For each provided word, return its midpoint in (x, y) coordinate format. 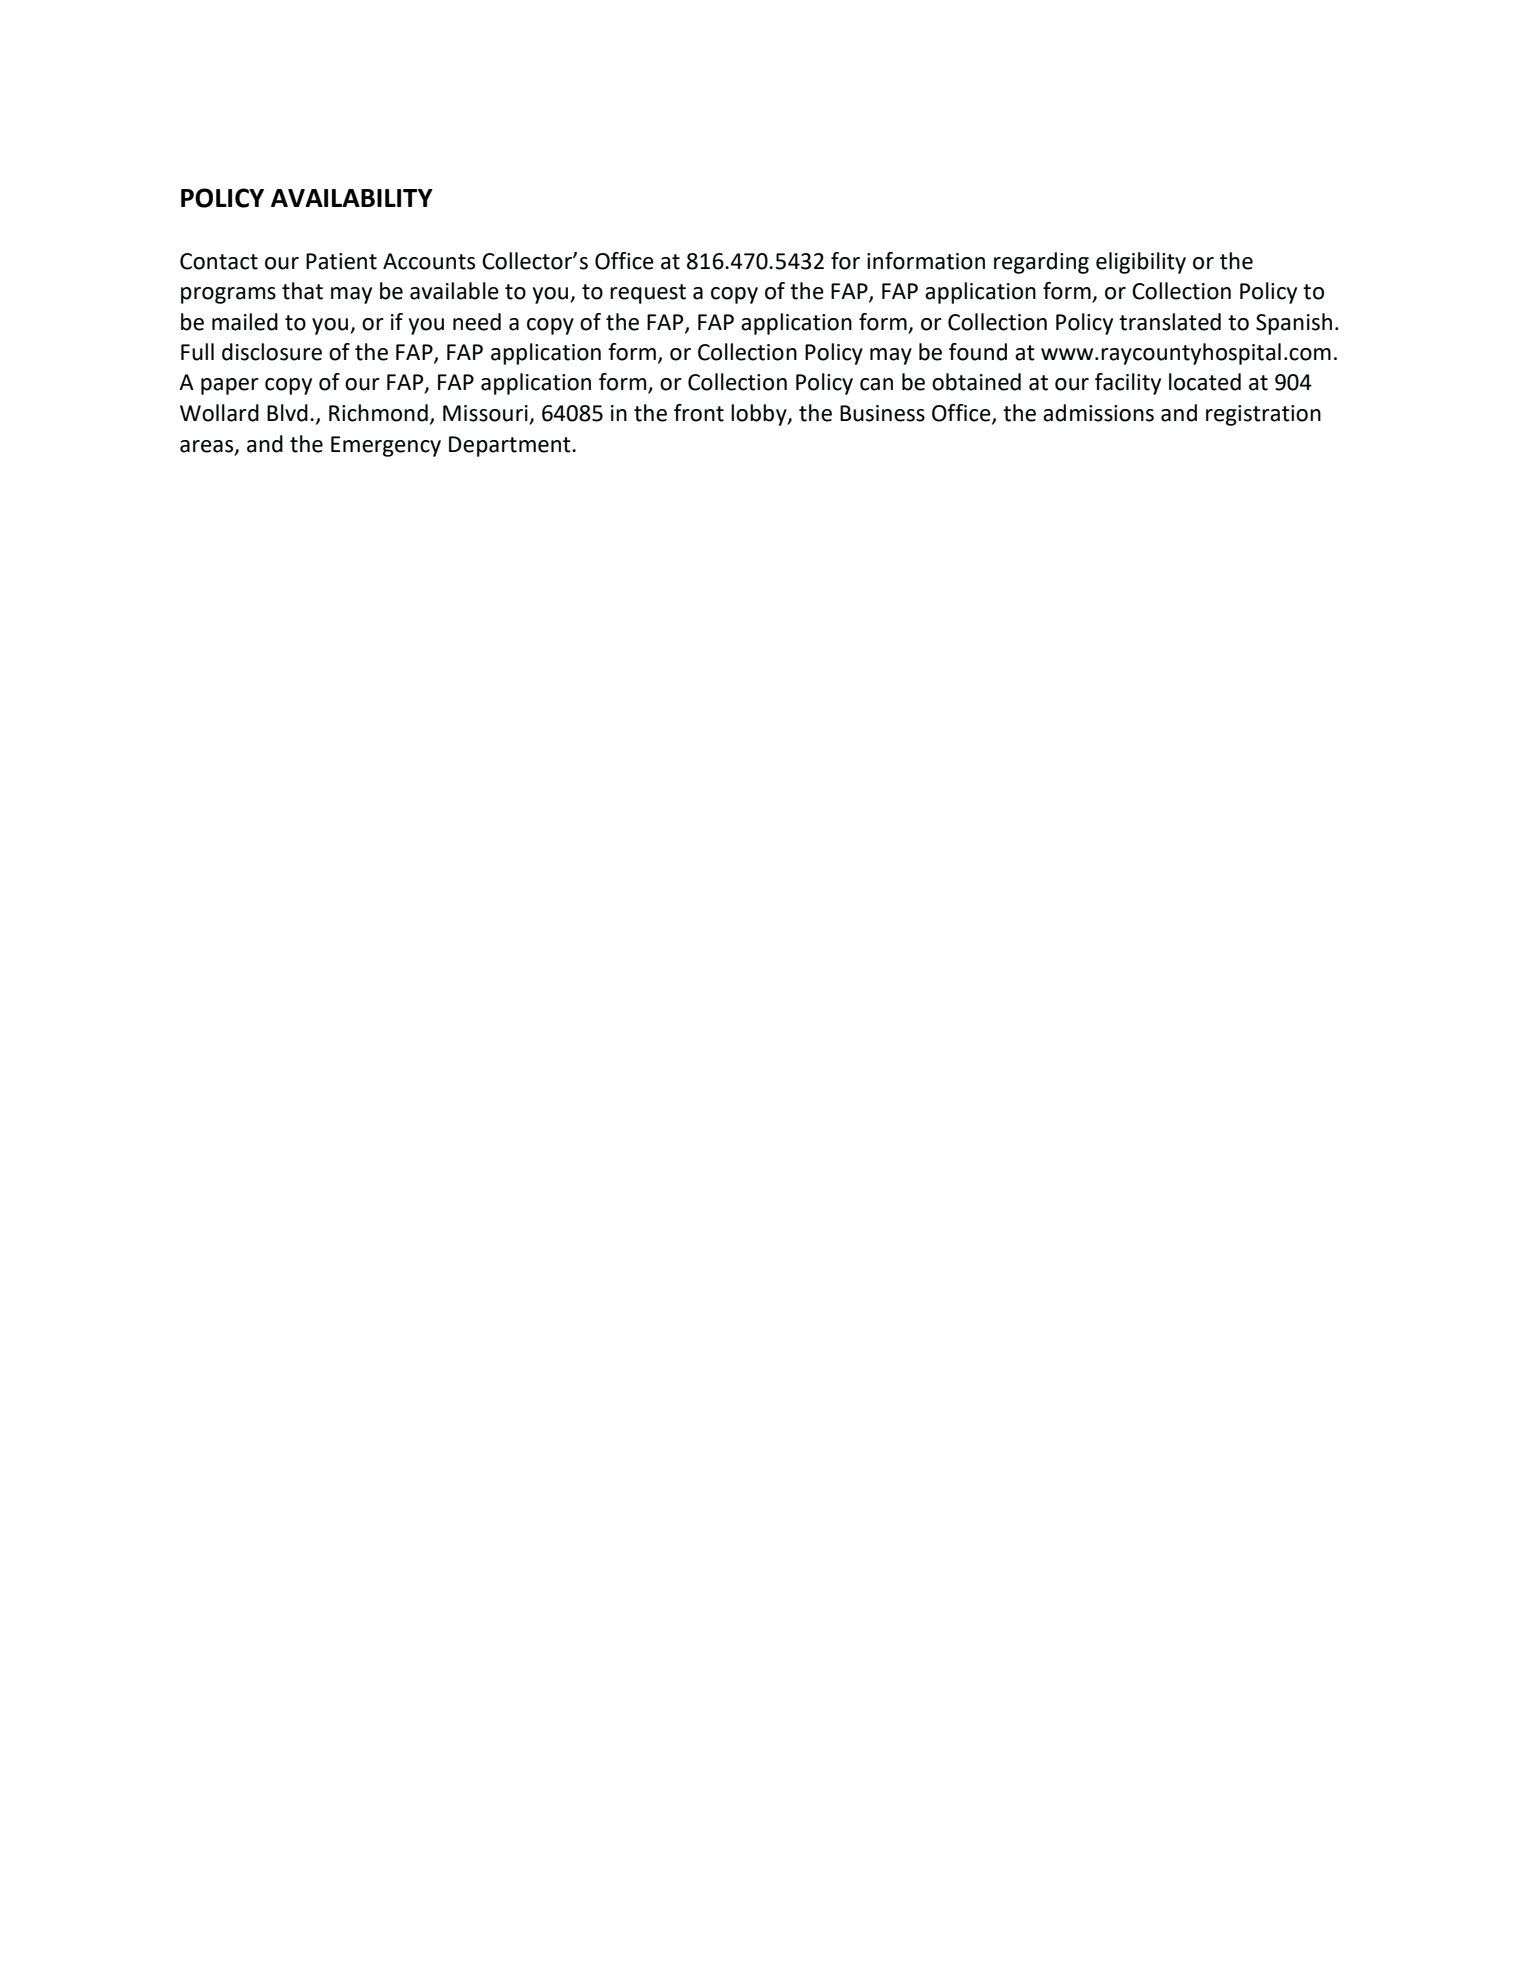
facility (1128, 384)
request (648, 294)
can (876, 384)
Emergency (386, 446)
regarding (1041, 263)
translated (1170, 322)
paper (230, 386)
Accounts (429, 261)
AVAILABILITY (352, 198)
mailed (245, 322)
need (477, 322)
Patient (341, 261)
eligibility (1141, 263)
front (699, 413)
